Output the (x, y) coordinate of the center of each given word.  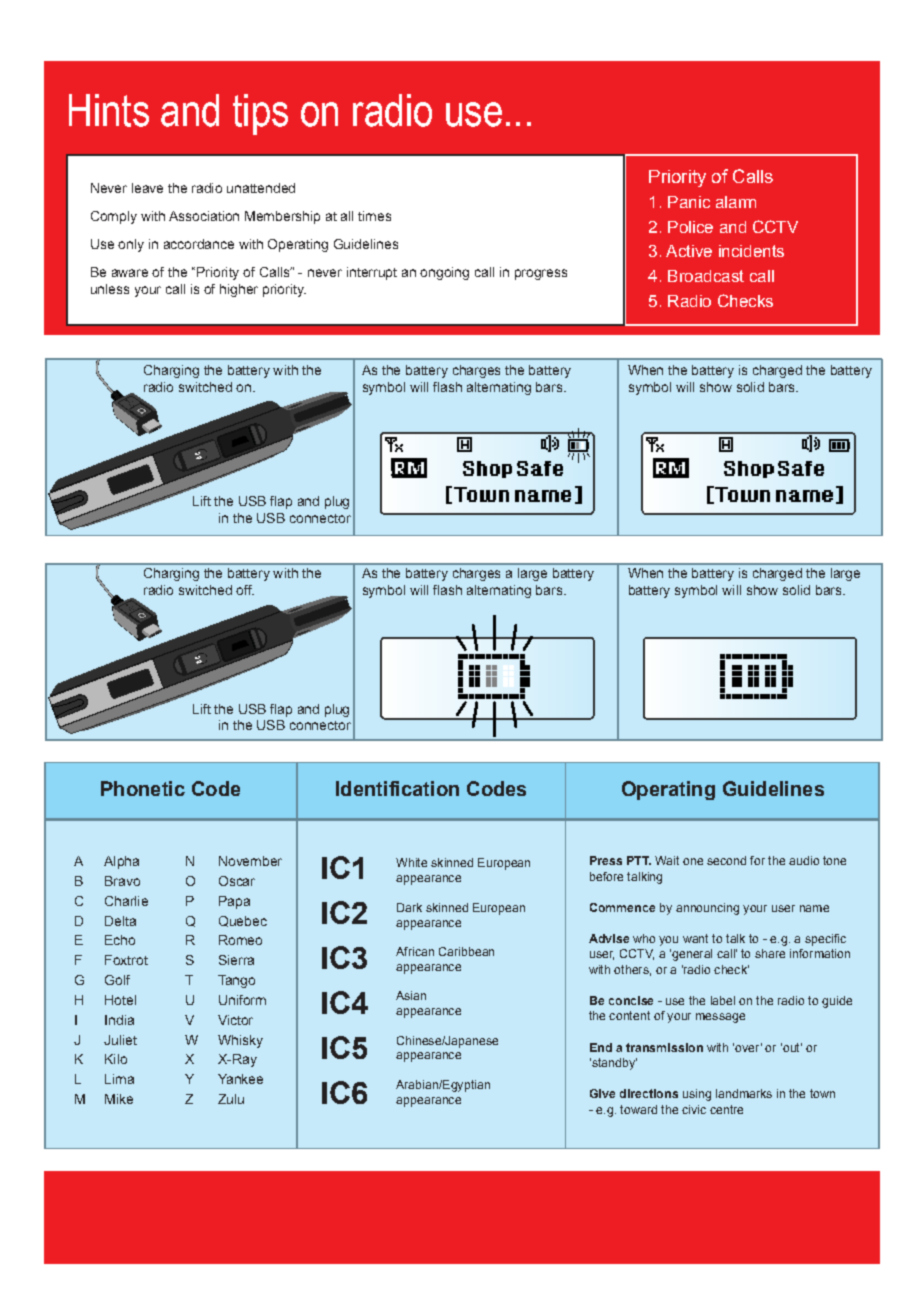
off (245, 590)
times (374, 216)
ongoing (444, 273)
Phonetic (143, 788)
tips (260, 114)
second (726, 860)
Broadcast (706, 276)
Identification (397, 788)
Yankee (240, 1079)
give (602, 1093)
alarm (736, 202)
